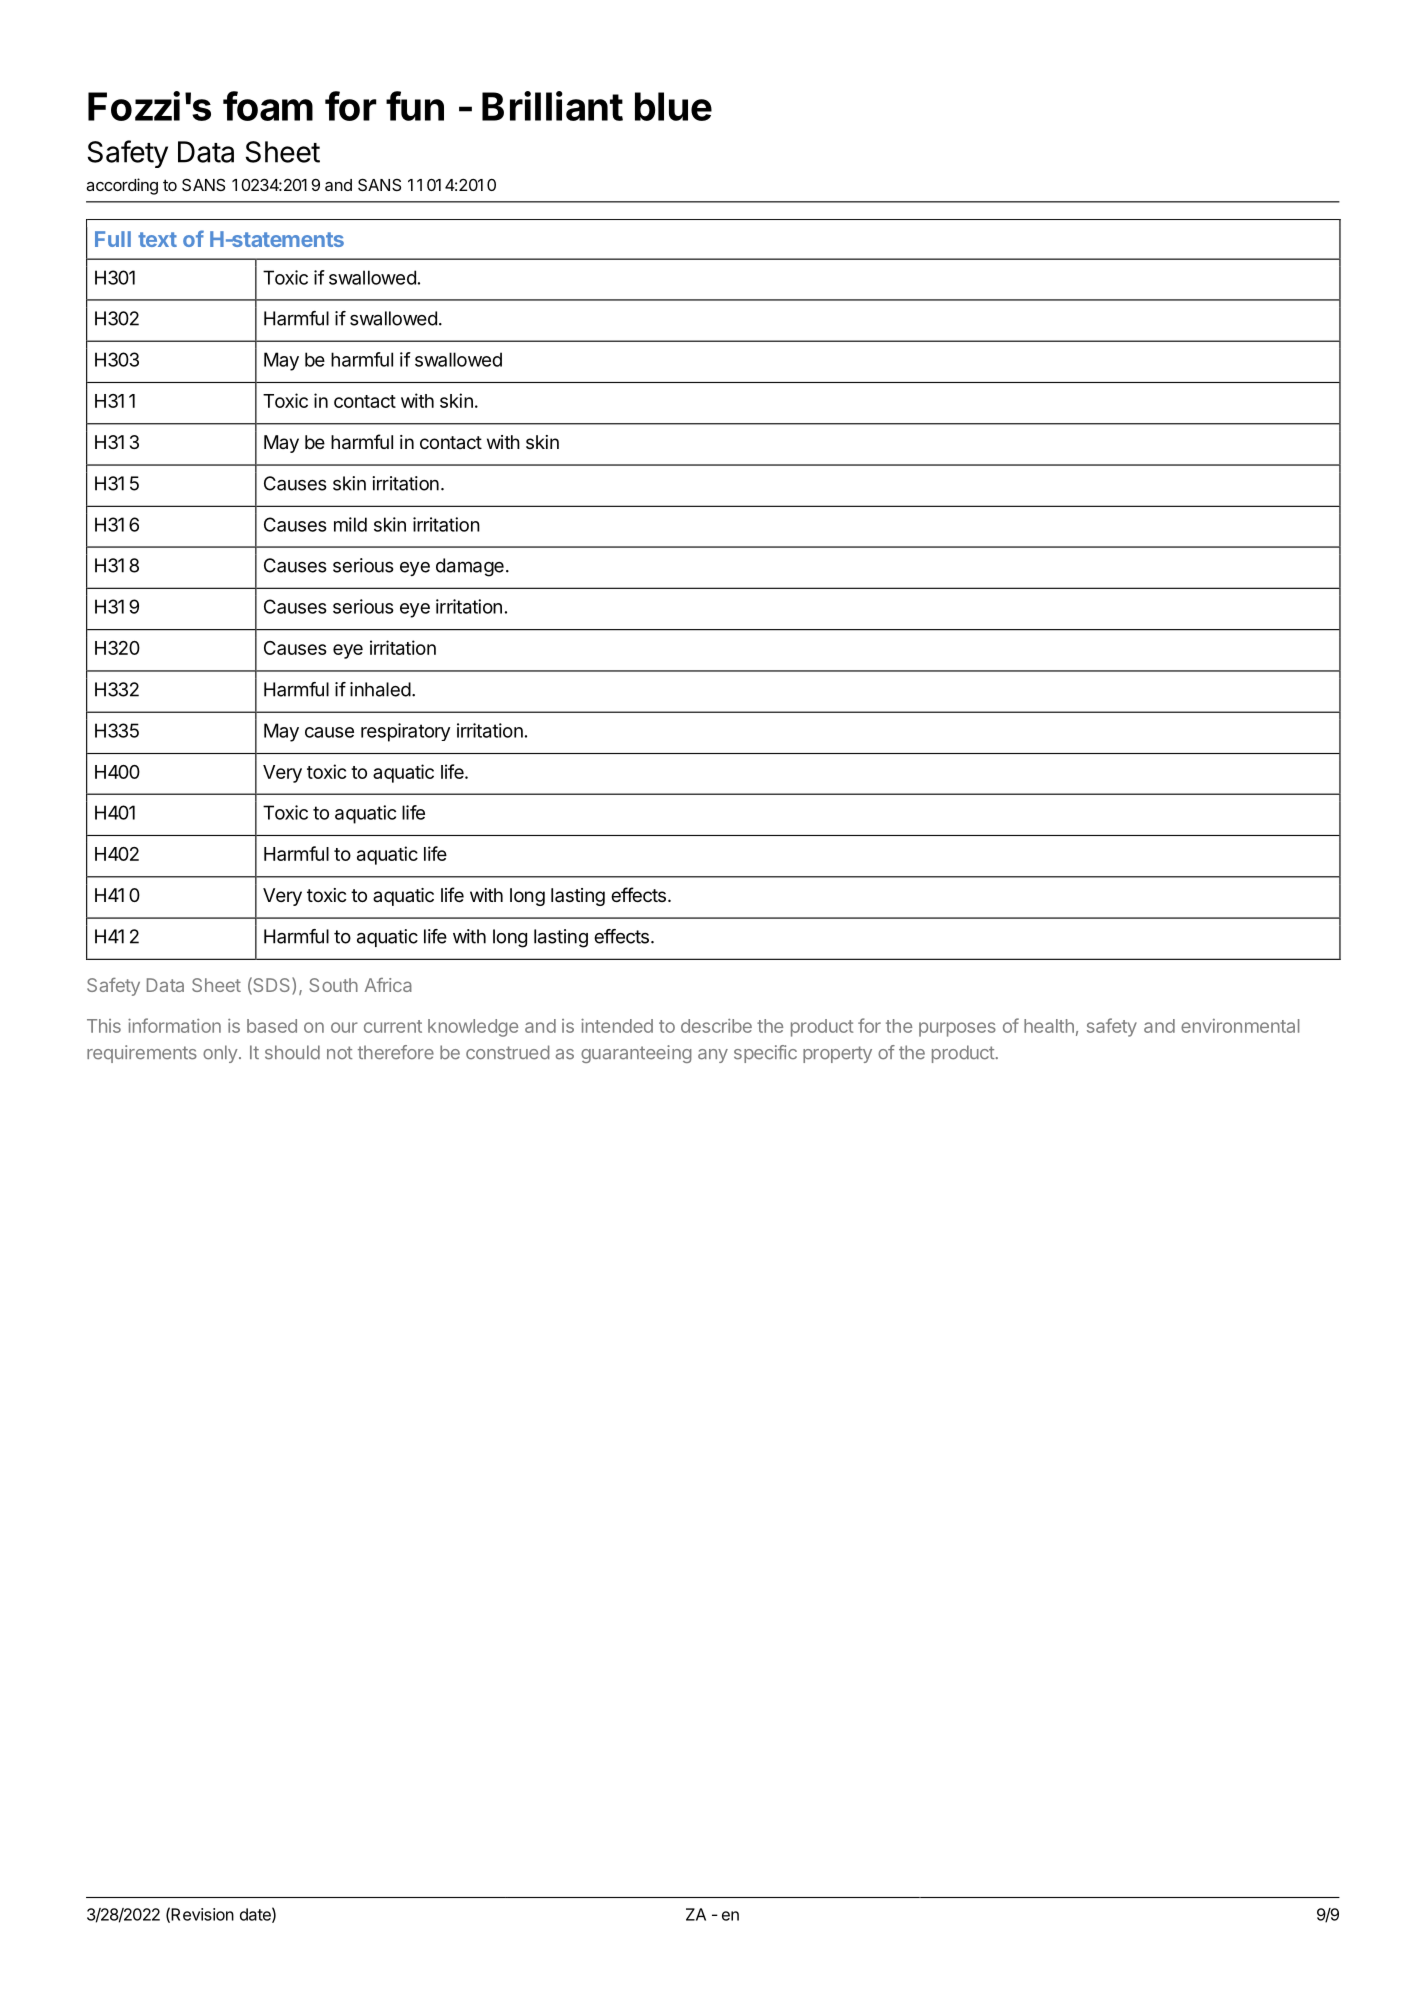 This image has height=2011, width=1422. What do you see at coordinates (388, 985) in the image?
I see `Africa` at bounding box center [388, 985].
